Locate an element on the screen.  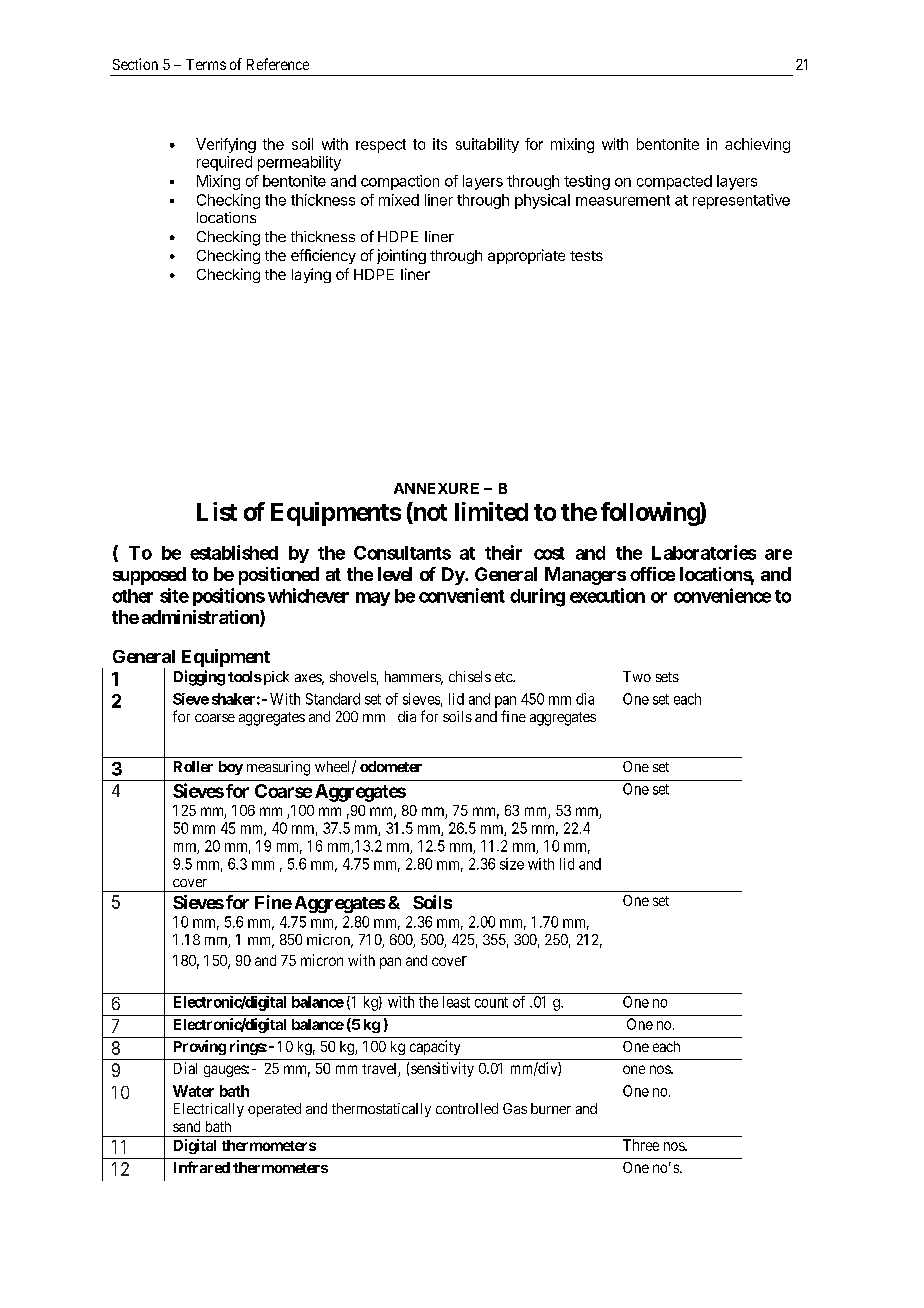
Terms is located at coordinates (206, 64).
